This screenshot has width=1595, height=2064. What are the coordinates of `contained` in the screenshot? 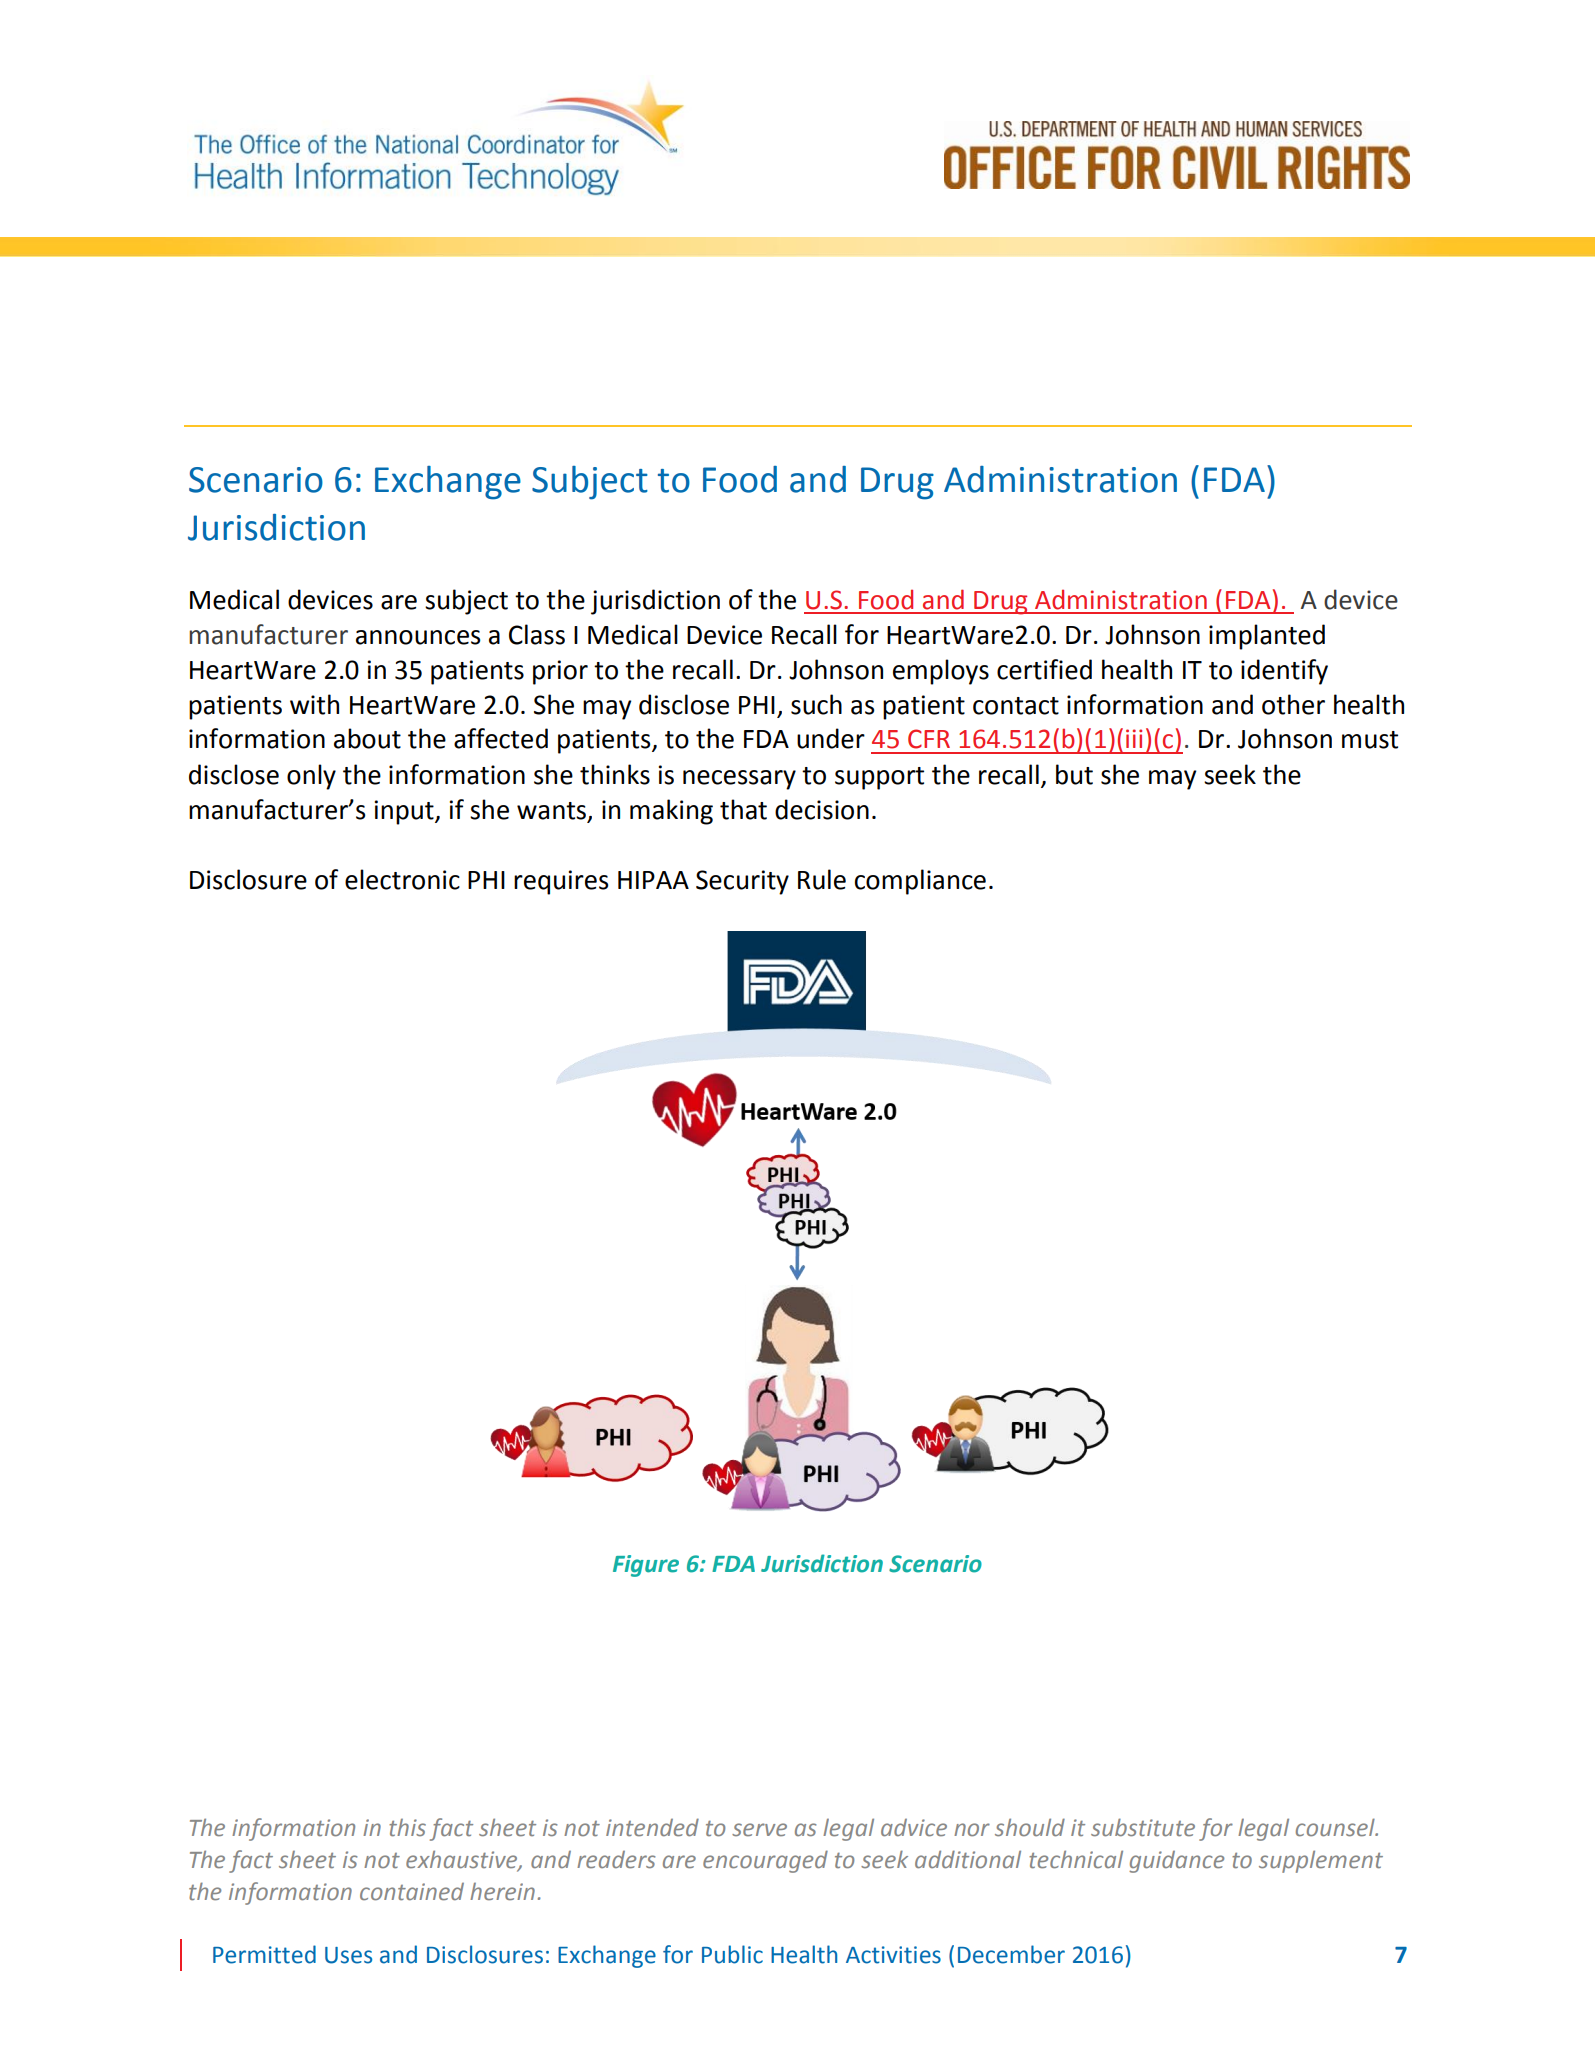 It's located at (412, 1892).
